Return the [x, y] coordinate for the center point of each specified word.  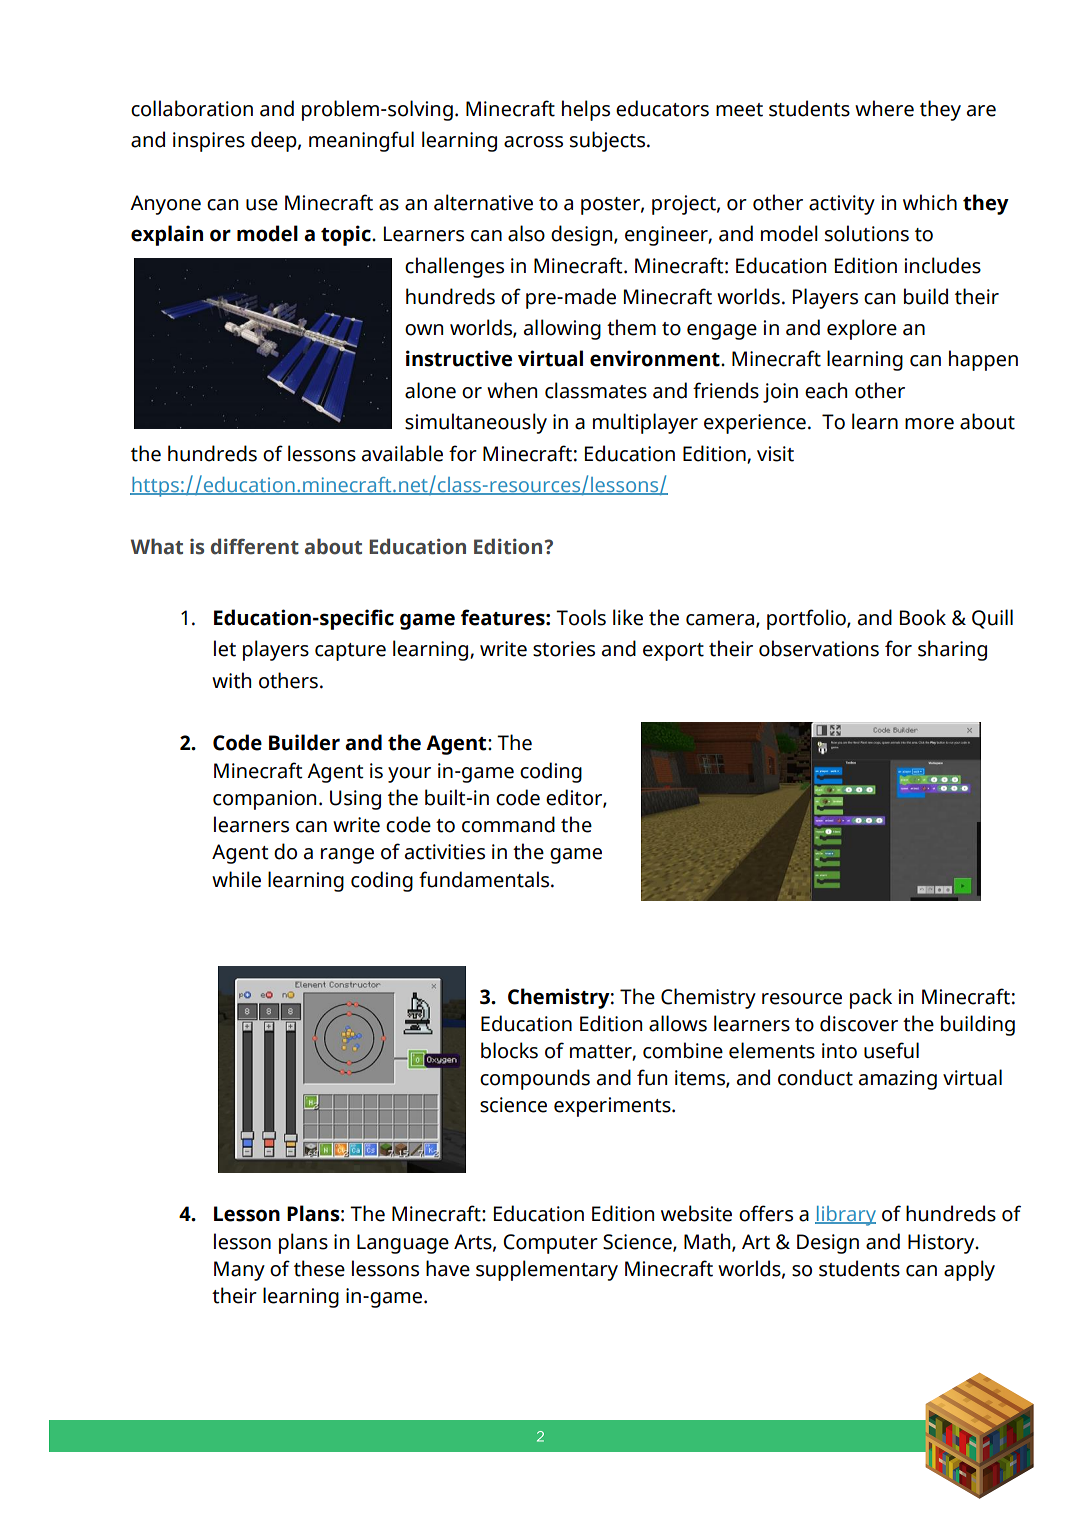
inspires [209, 142]
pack [871, 998]
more [929, 424]
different [255, 546]
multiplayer [645, 423]
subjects [609, 141]
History [942, 1244]
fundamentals [485, 879]
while [236, 879]
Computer [550, 1244]
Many [239, 1271]
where [884, 108]
